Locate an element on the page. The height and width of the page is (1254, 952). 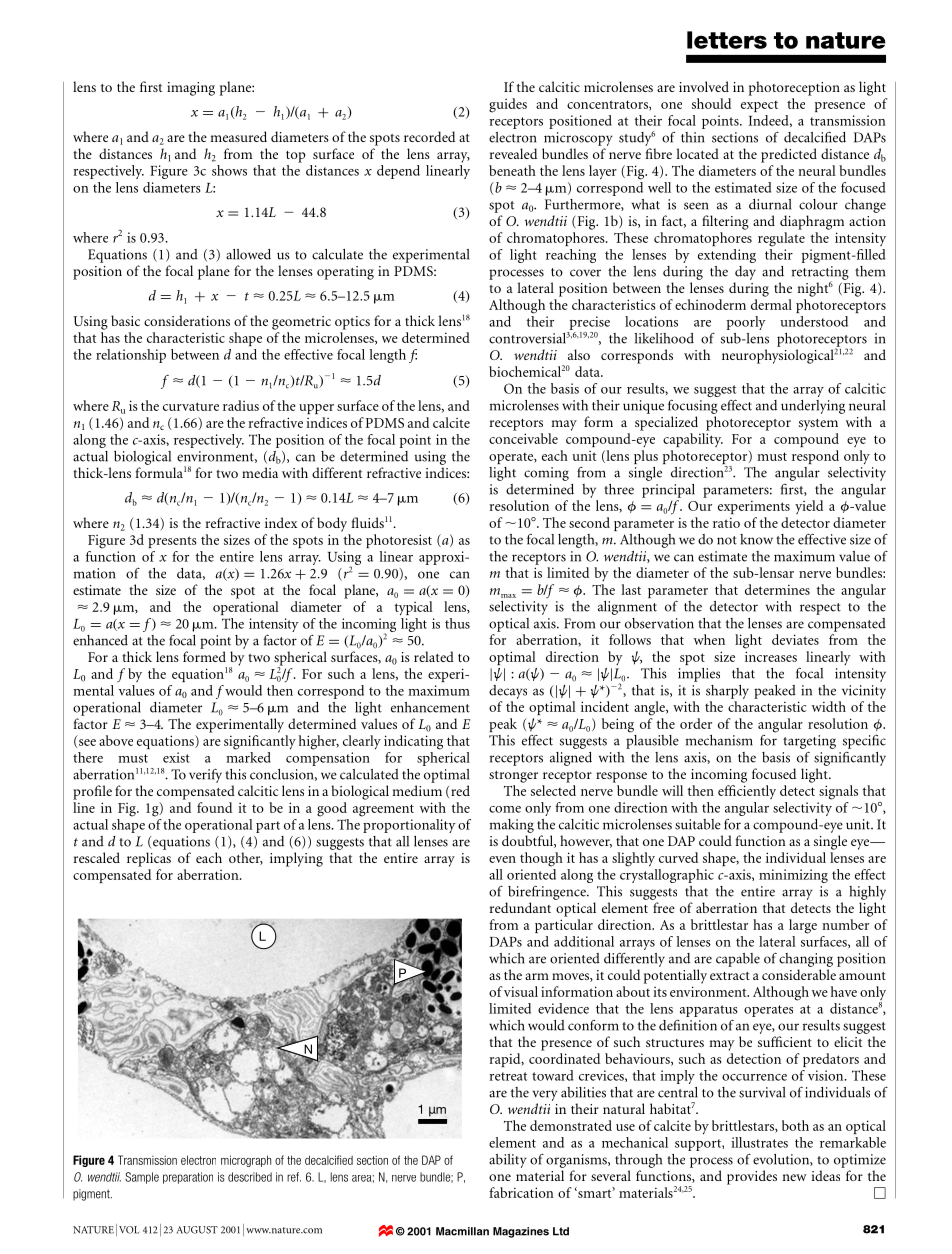
deviates is located at coordinates (795, 639).
